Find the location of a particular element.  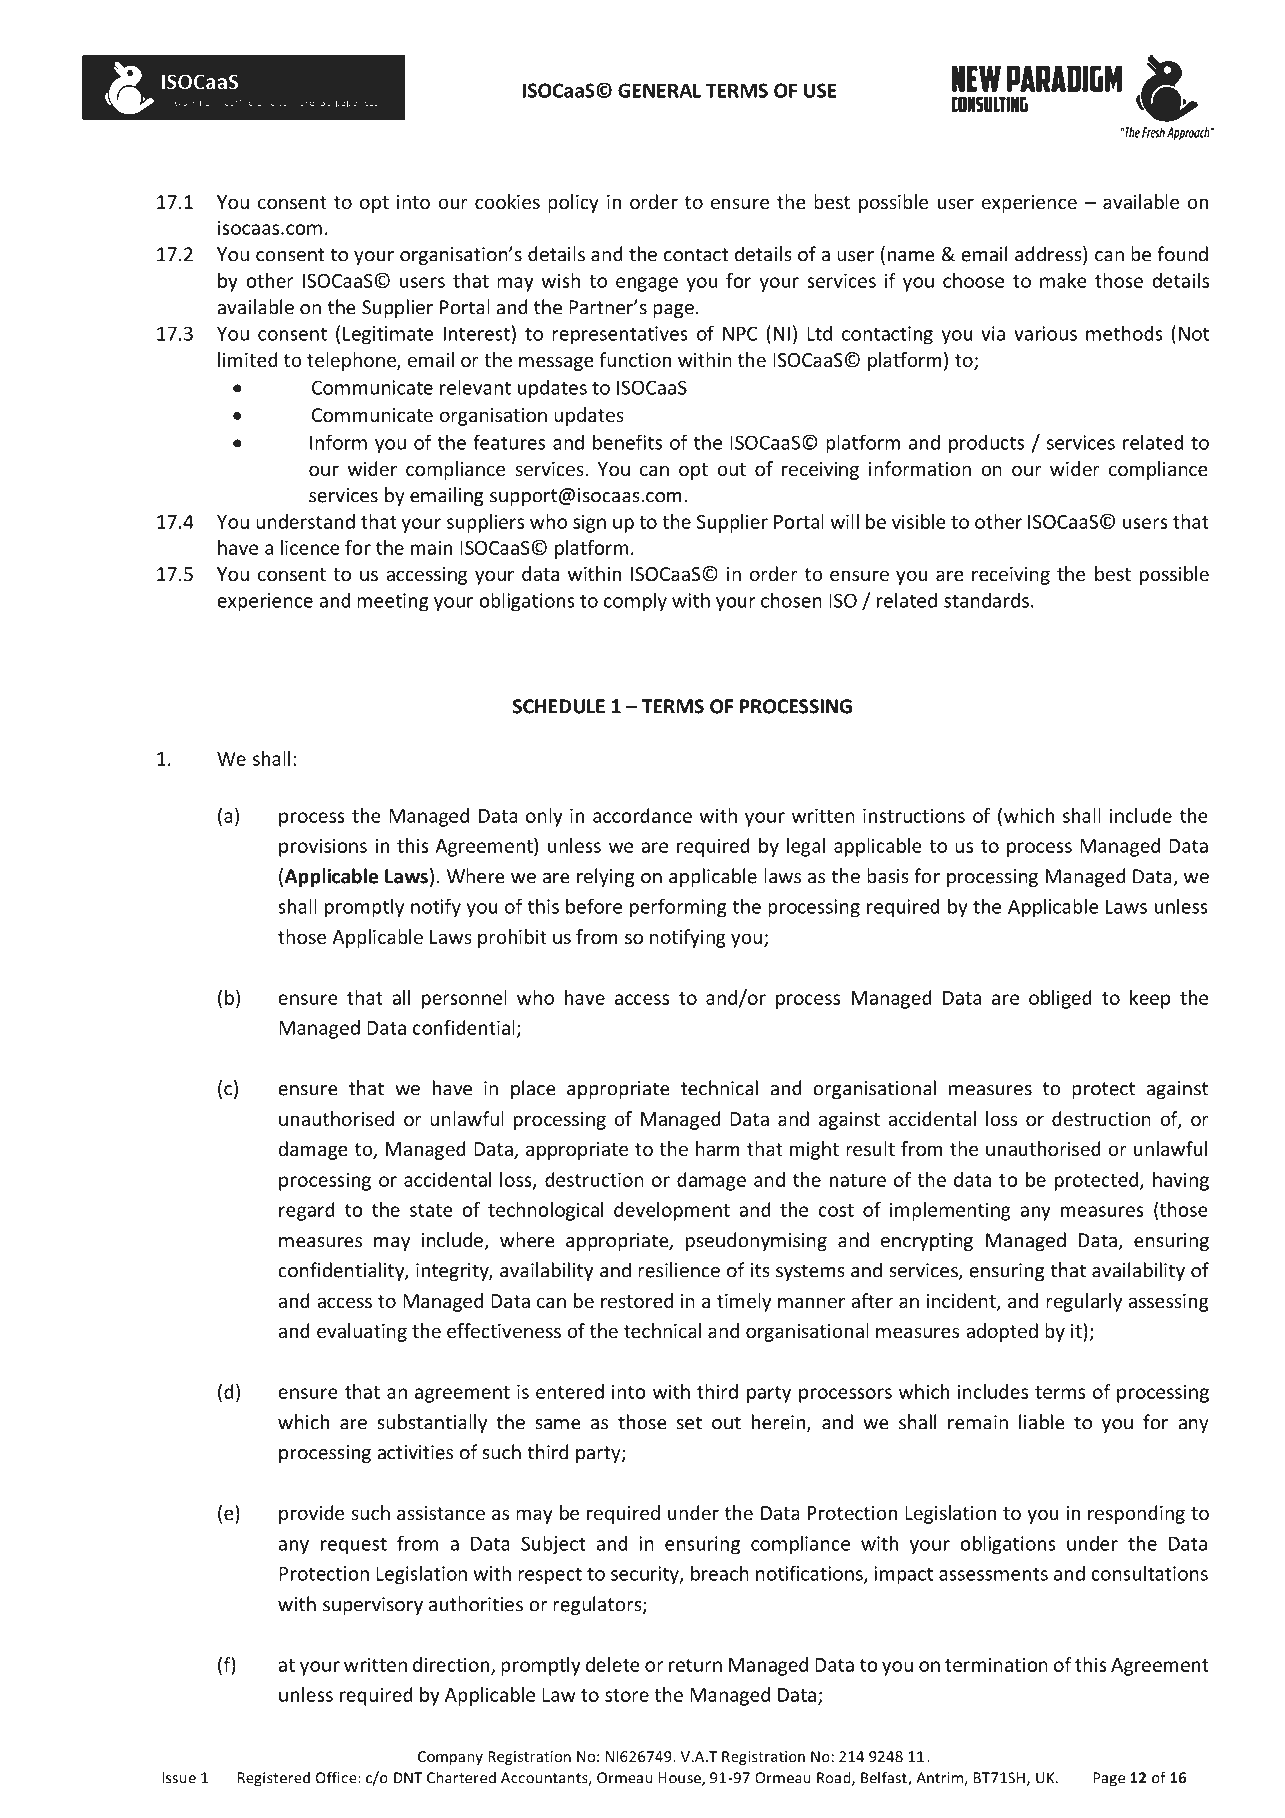

termination is located at coordinates (996, 1664).
